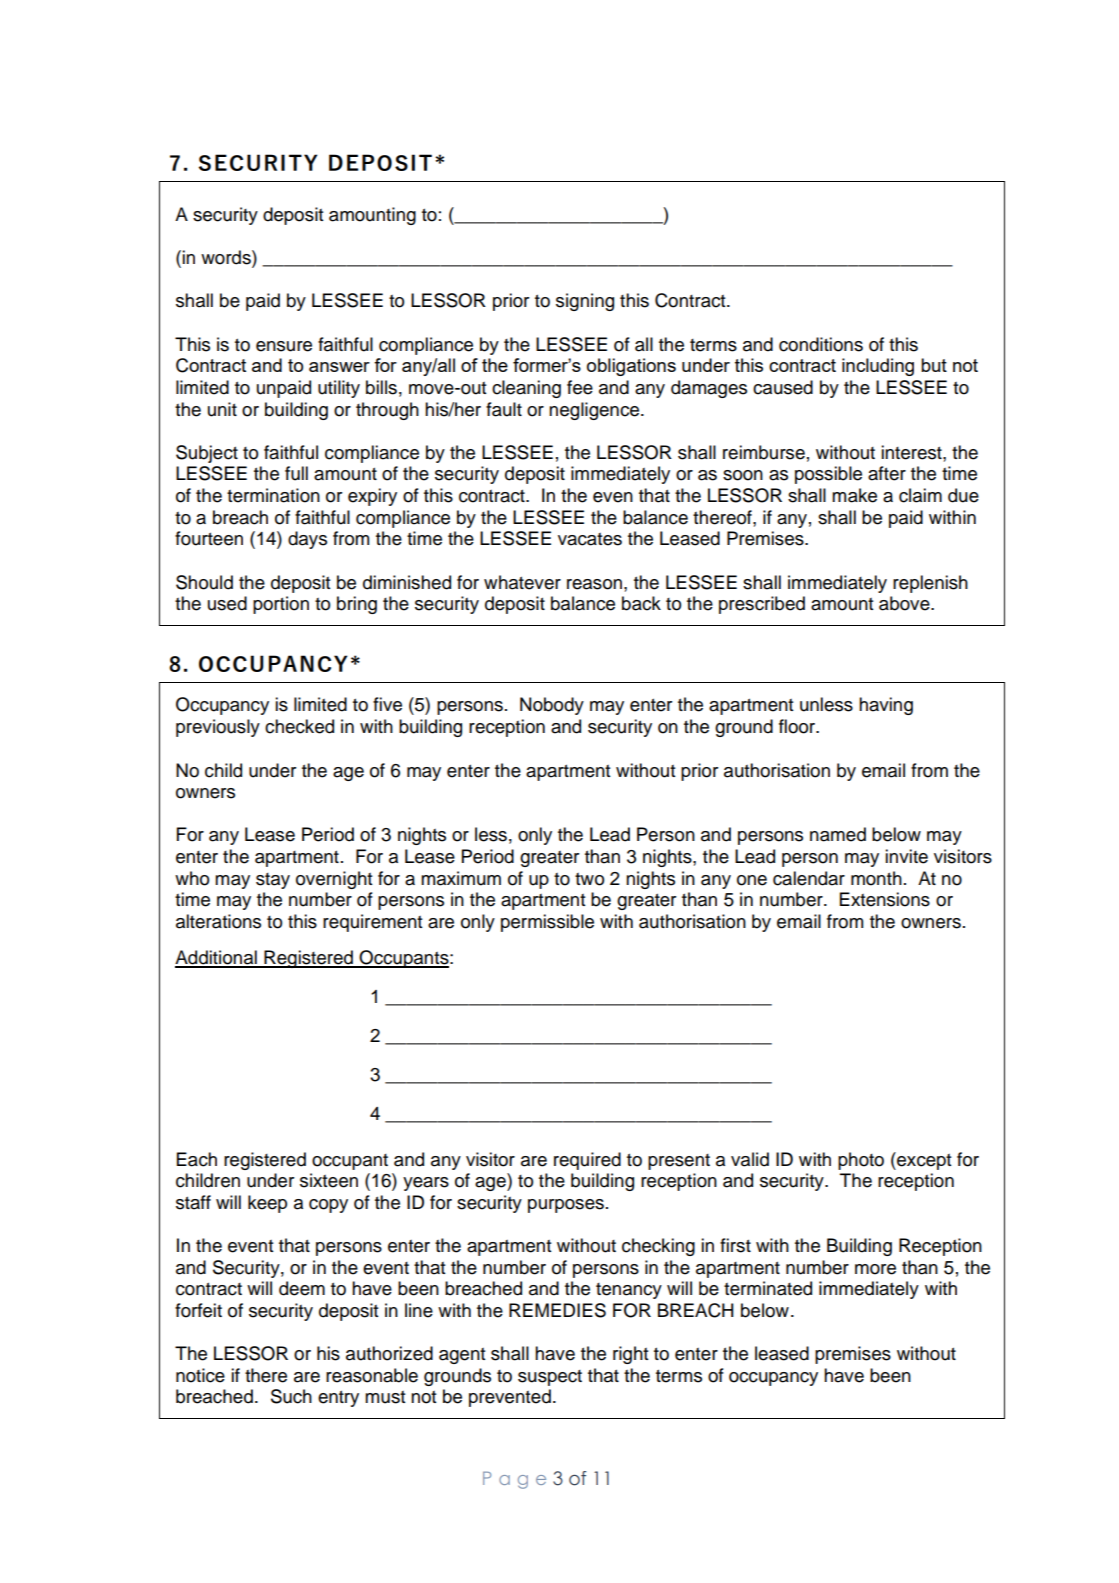 This document has width=1119, height=1583. What do you see at coordinates (585, 302) in the document?
I see `signing` at bounding box center [585, 302].
